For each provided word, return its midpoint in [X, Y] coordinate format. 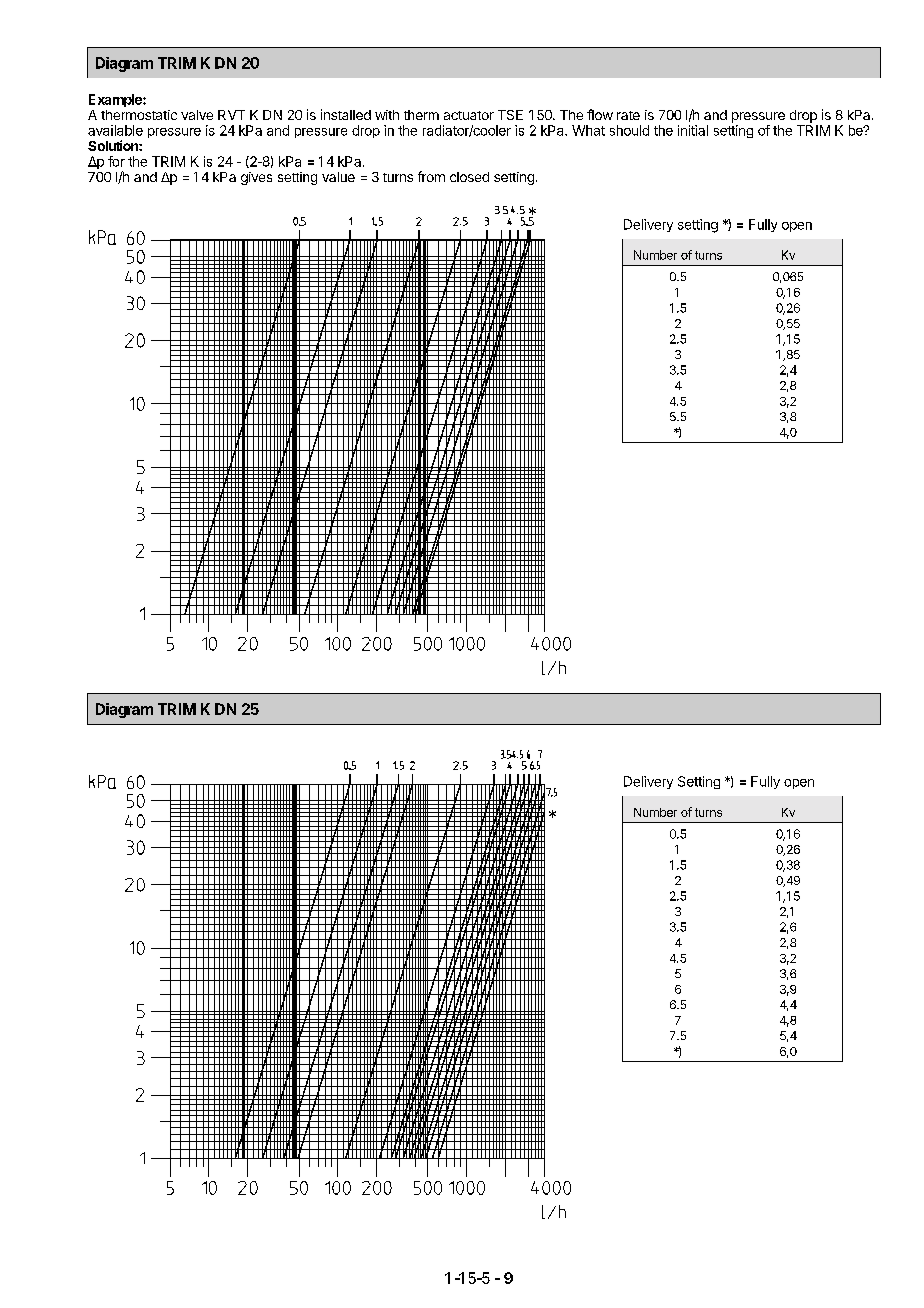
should [629, 130]
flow [600, 114]
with [387, 115]
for [116, 161]
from [431, 176]
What [588, 130]
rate [628, 115]
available [115, 130]
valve [197, 115]
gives [256, 178]
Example [116, 100]
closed [469, 177]
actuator [469, 115]
